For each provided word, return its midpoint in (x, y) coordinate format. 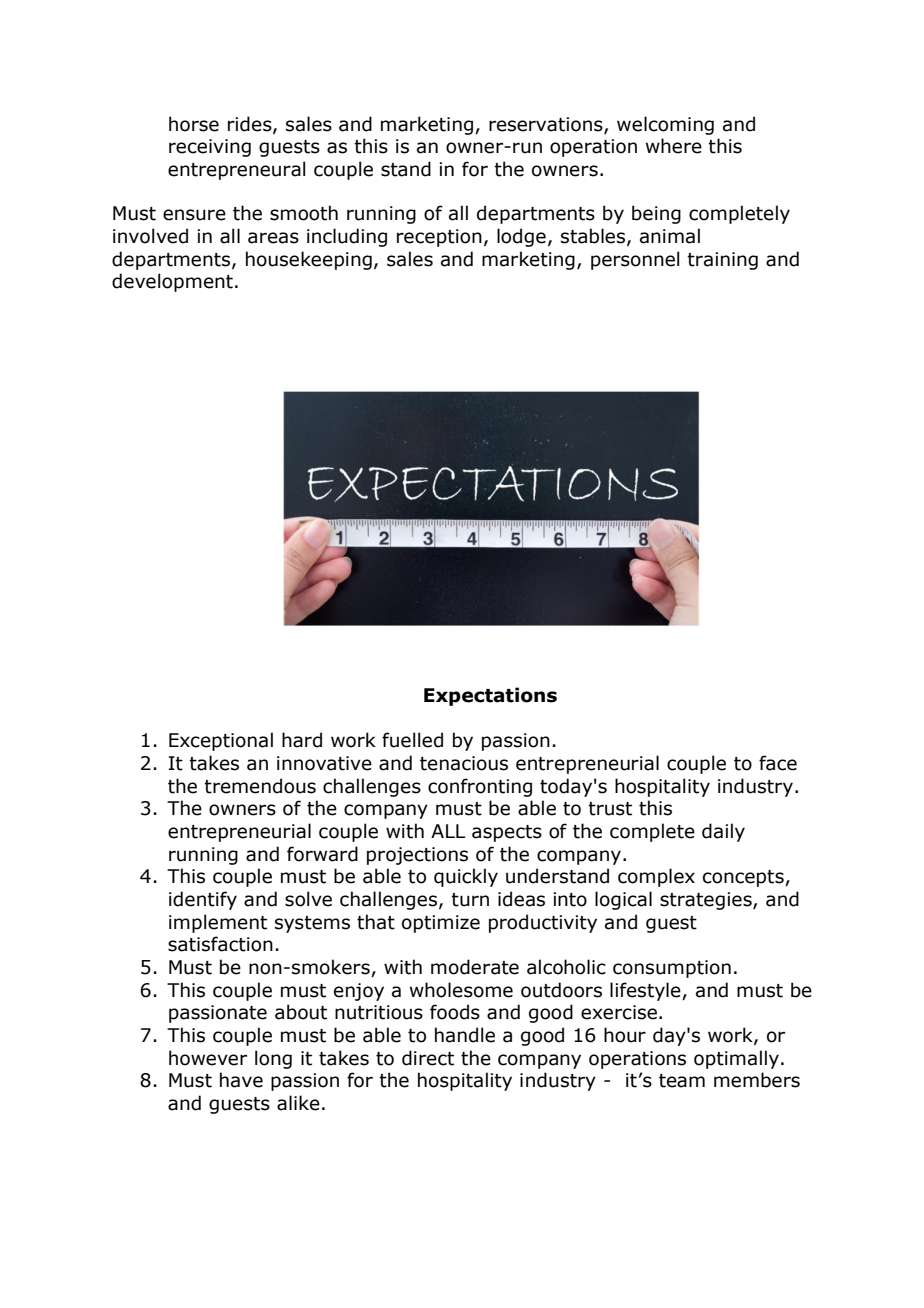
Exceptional (221, 741)
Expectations (490, 696)
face (778, 763)
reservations (547, 125)
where (674, 146)
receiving (210, 148)
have (241, 1080)
